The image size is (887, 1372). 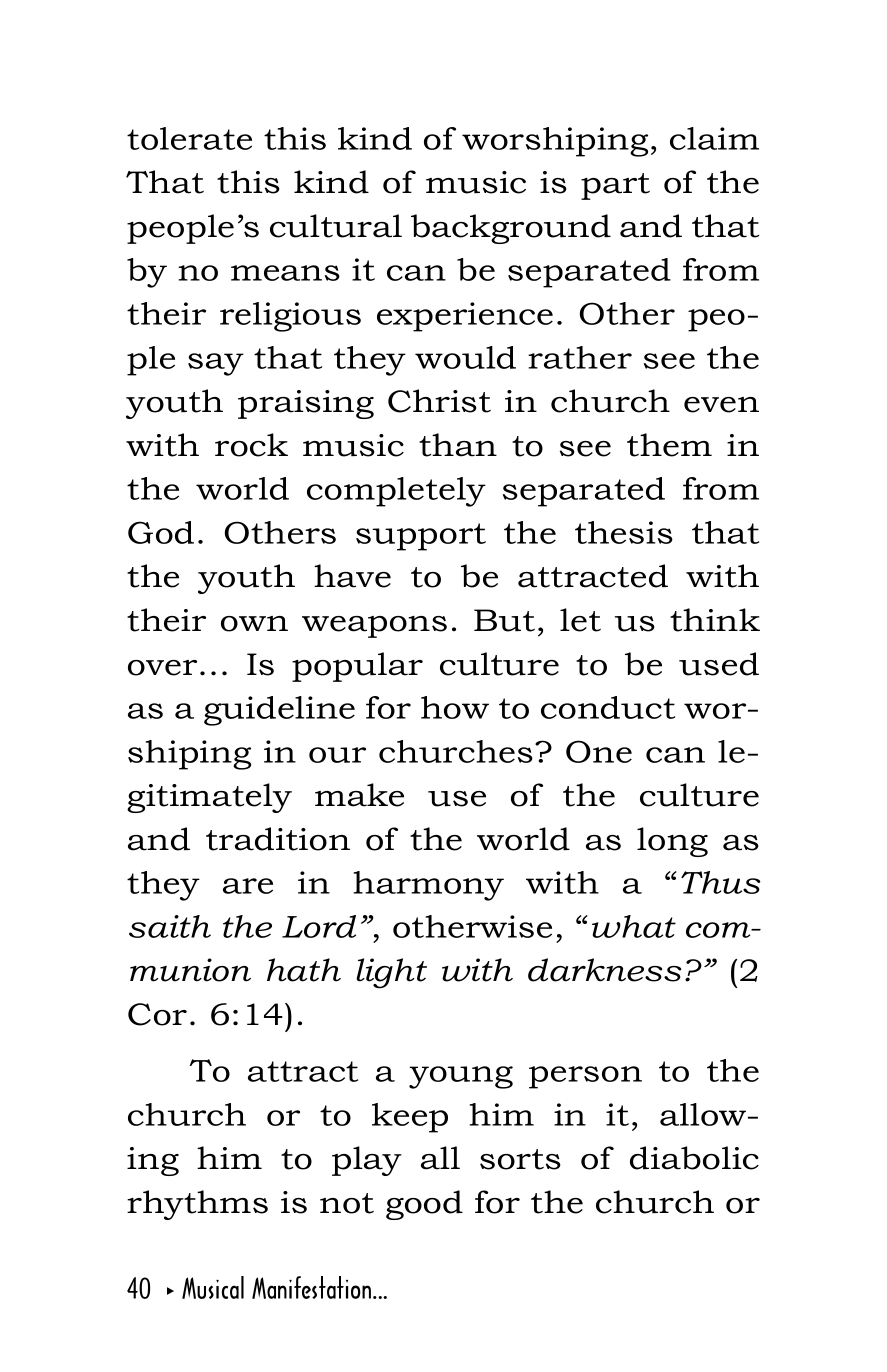 I want to click on part, so click(x=615, y=186).
